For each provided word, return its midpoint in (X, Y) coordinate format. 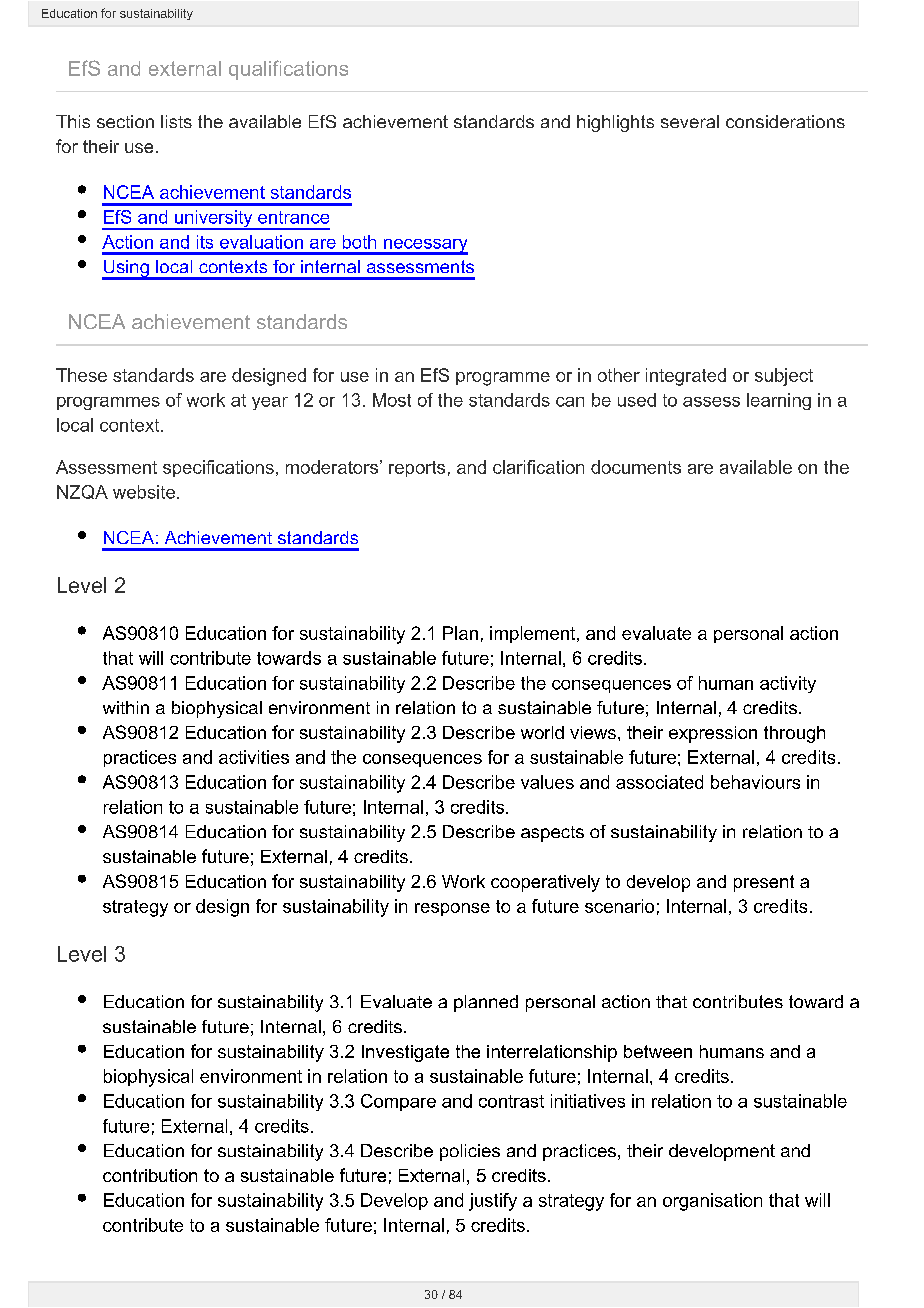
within (126, 707)
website (145, 492)
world (542, 732)
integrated (686, 377)
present (764, 883)
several (690, 121)
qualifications (288, 70)
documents (636, 467)
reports (417, 469)
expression (713, 734)
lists (176, 121)
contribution (150, 1175)
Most (392, 400)
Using (126, 270)
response (452, 909)
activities (254, 757)
